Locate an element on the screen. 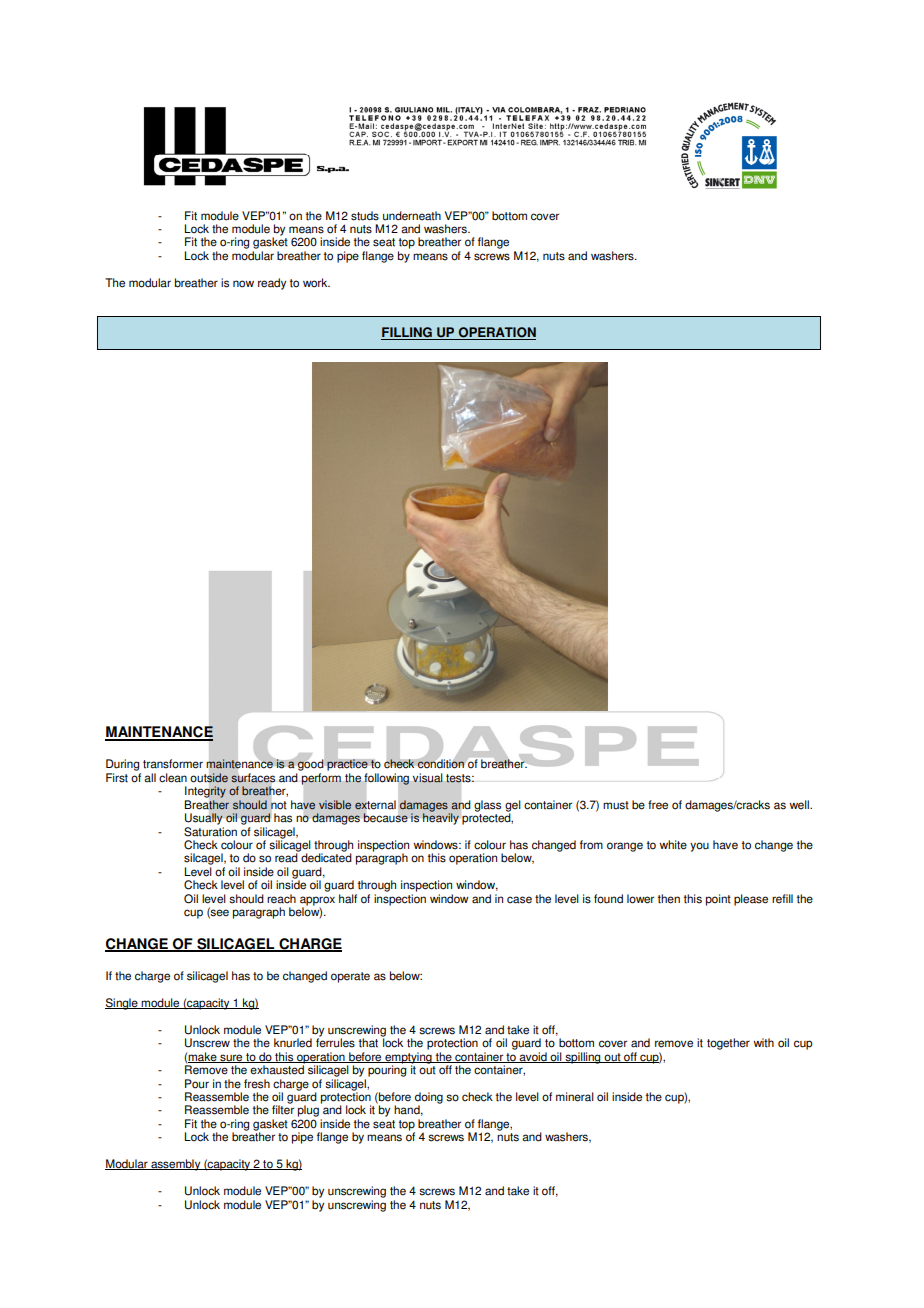  you is located at coordinates (699, 847).
